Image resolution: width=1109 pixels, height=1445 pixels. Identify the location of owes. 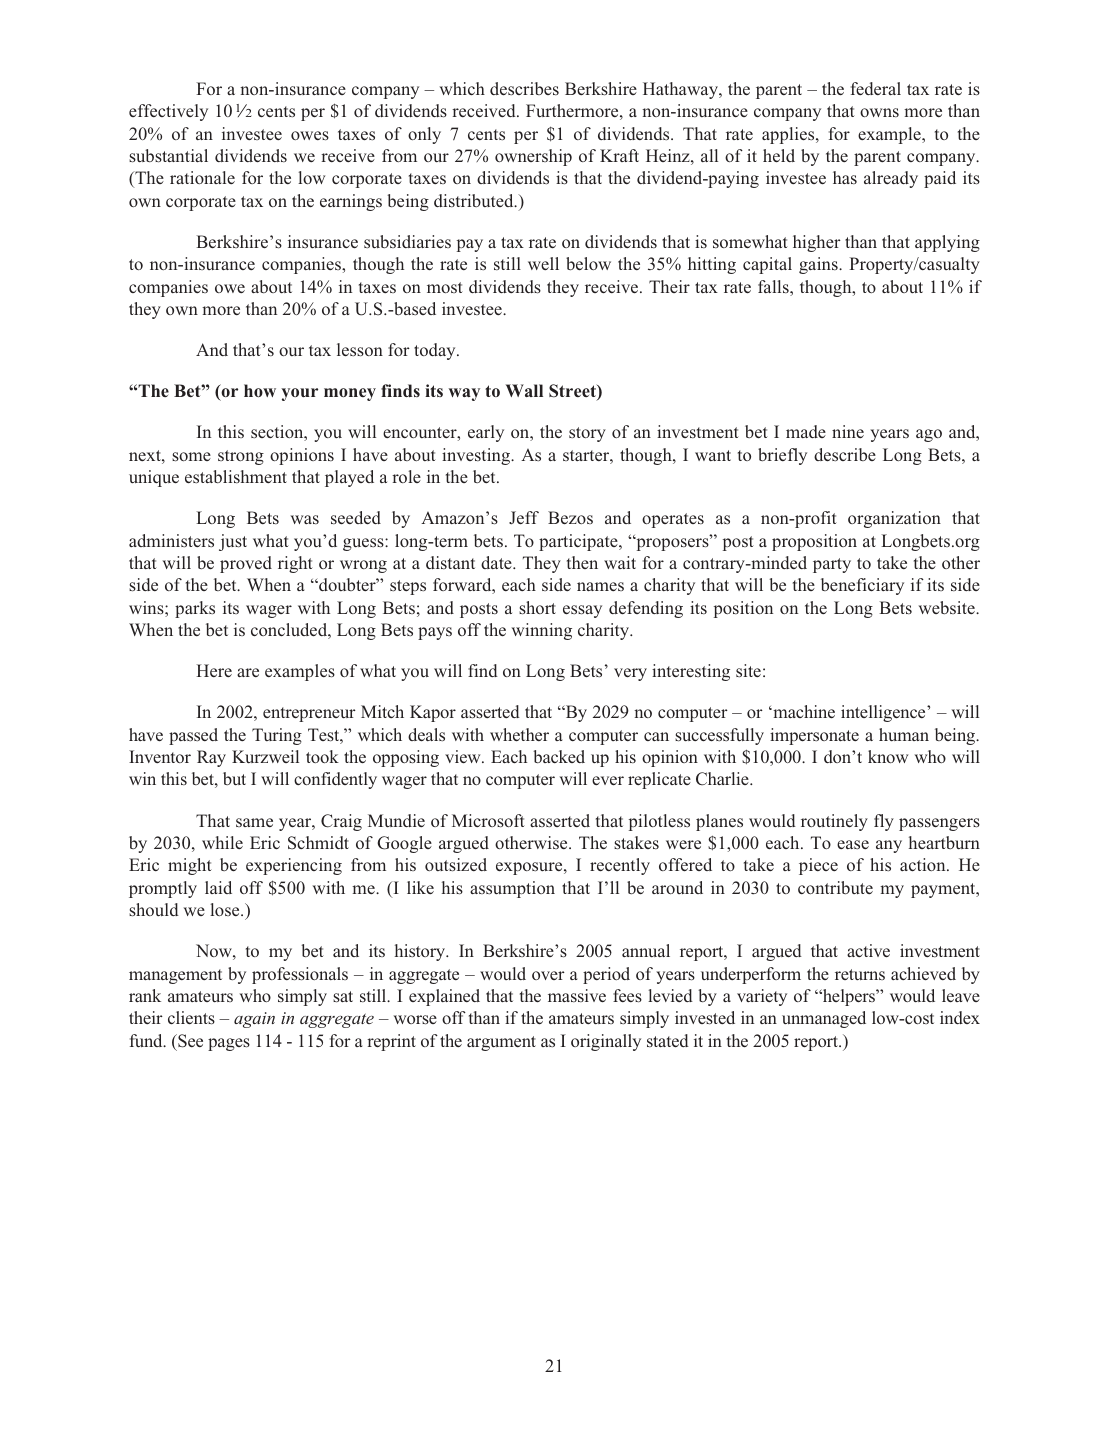
(310, 136).
